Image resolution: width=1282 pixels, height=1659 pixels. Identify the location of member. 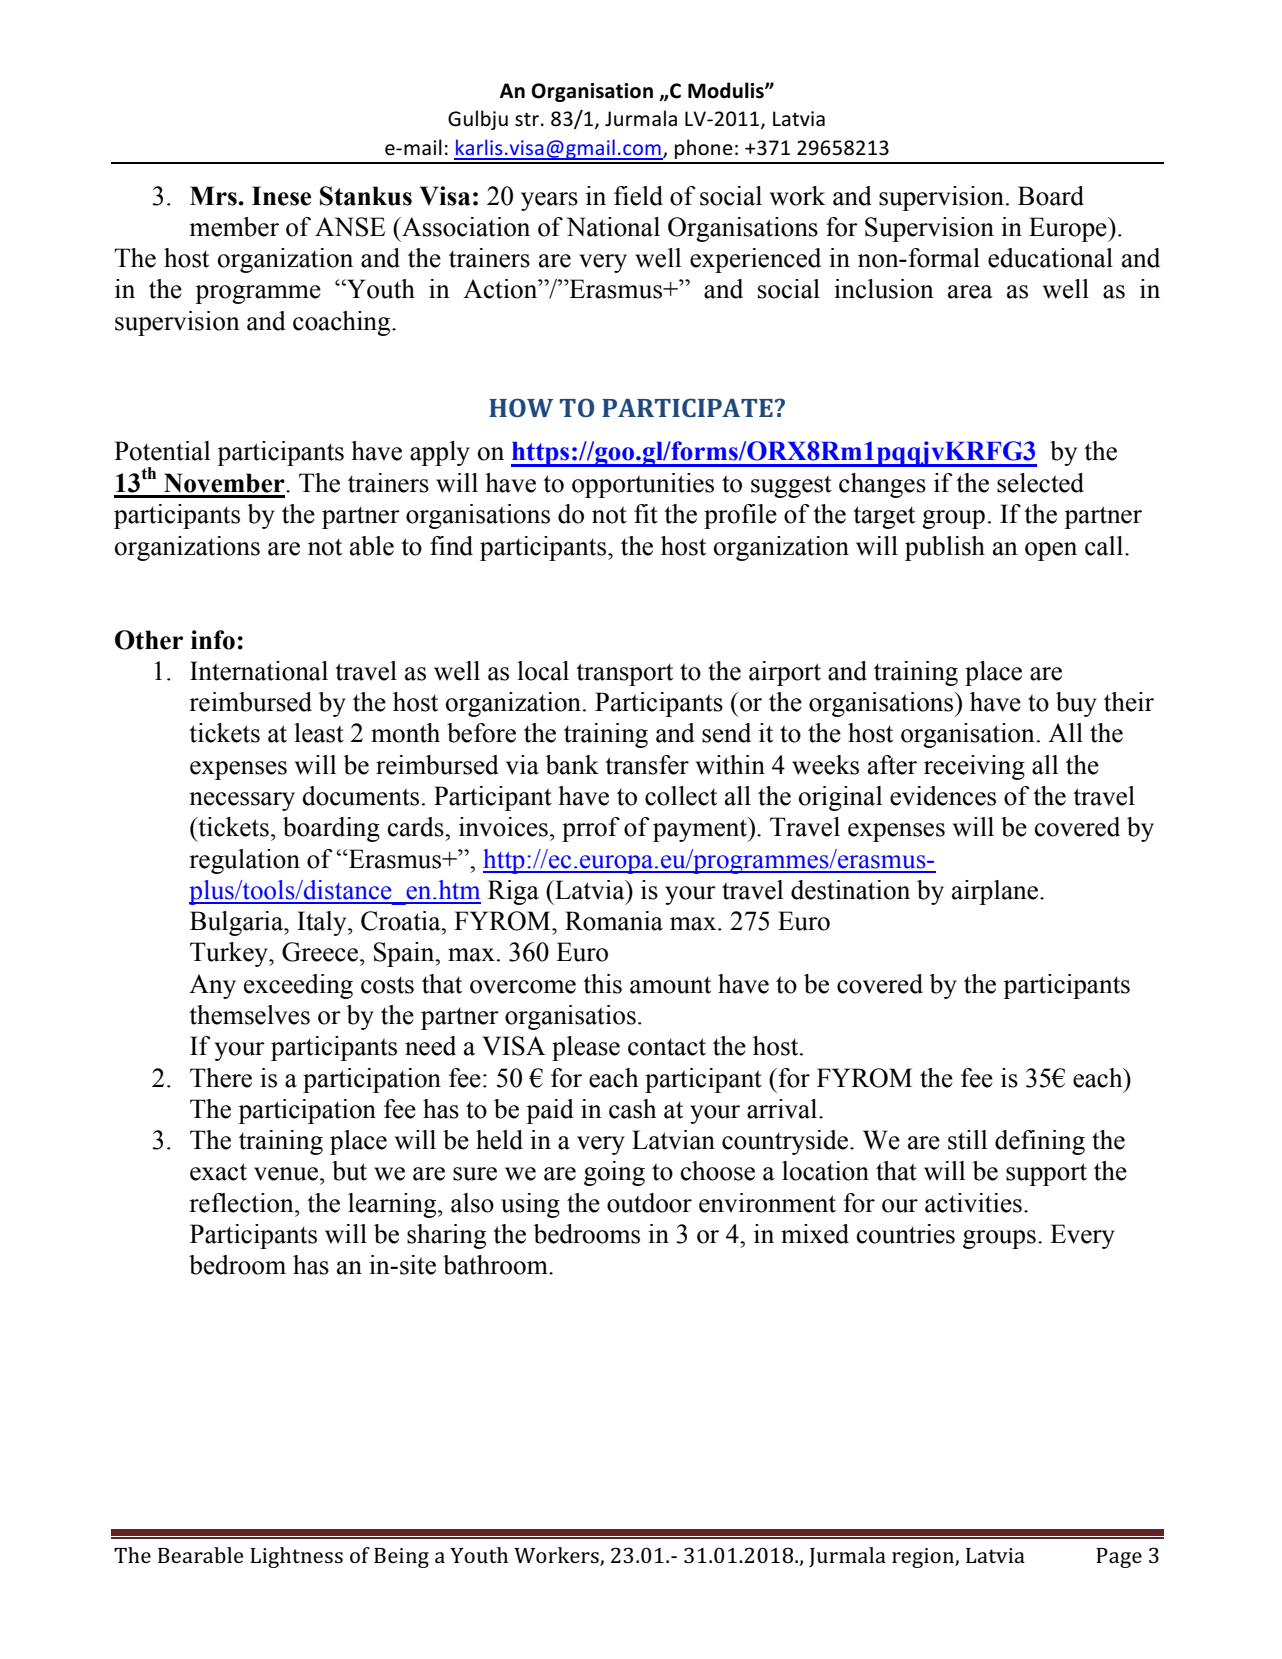
(234, 227).
